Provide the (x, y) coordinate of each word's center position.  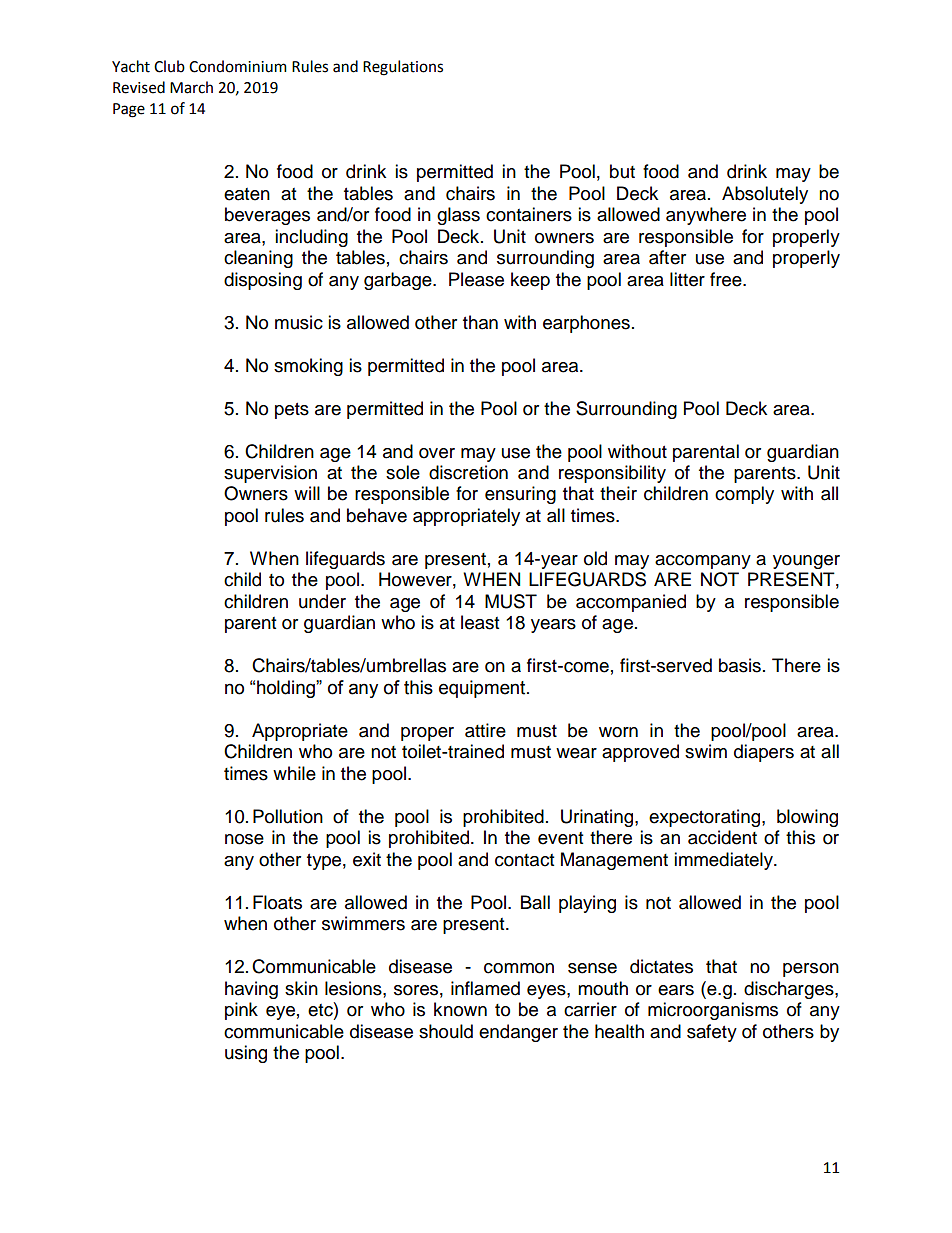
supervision (270, 474)
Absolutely (765, 195)
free (727, 279)
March (191, 87)
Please (476, 279)
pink (241, 1011)
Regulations (403, 68)
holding (287, 689)
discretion (468, 472)
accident (722, 837)
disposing (263, 281)
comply (744, 495)
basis (740, 665)
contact (524, 860)
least (480, 622)
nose (244, 839)
